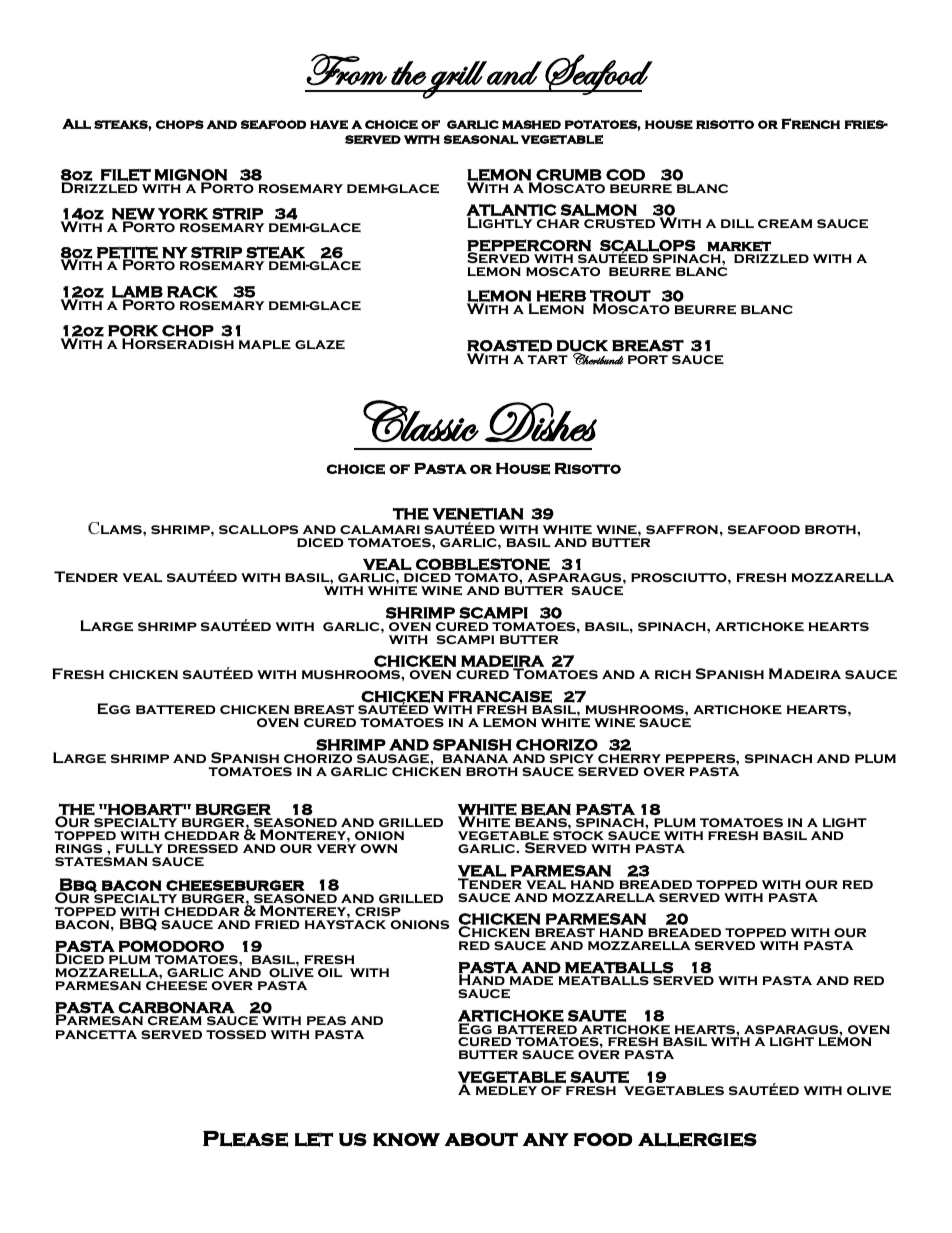 This image has width=952, height=1233. What do you see at coordinates (481, 1139) in the image?
I see `about` at bounding box center [481, 1139].
